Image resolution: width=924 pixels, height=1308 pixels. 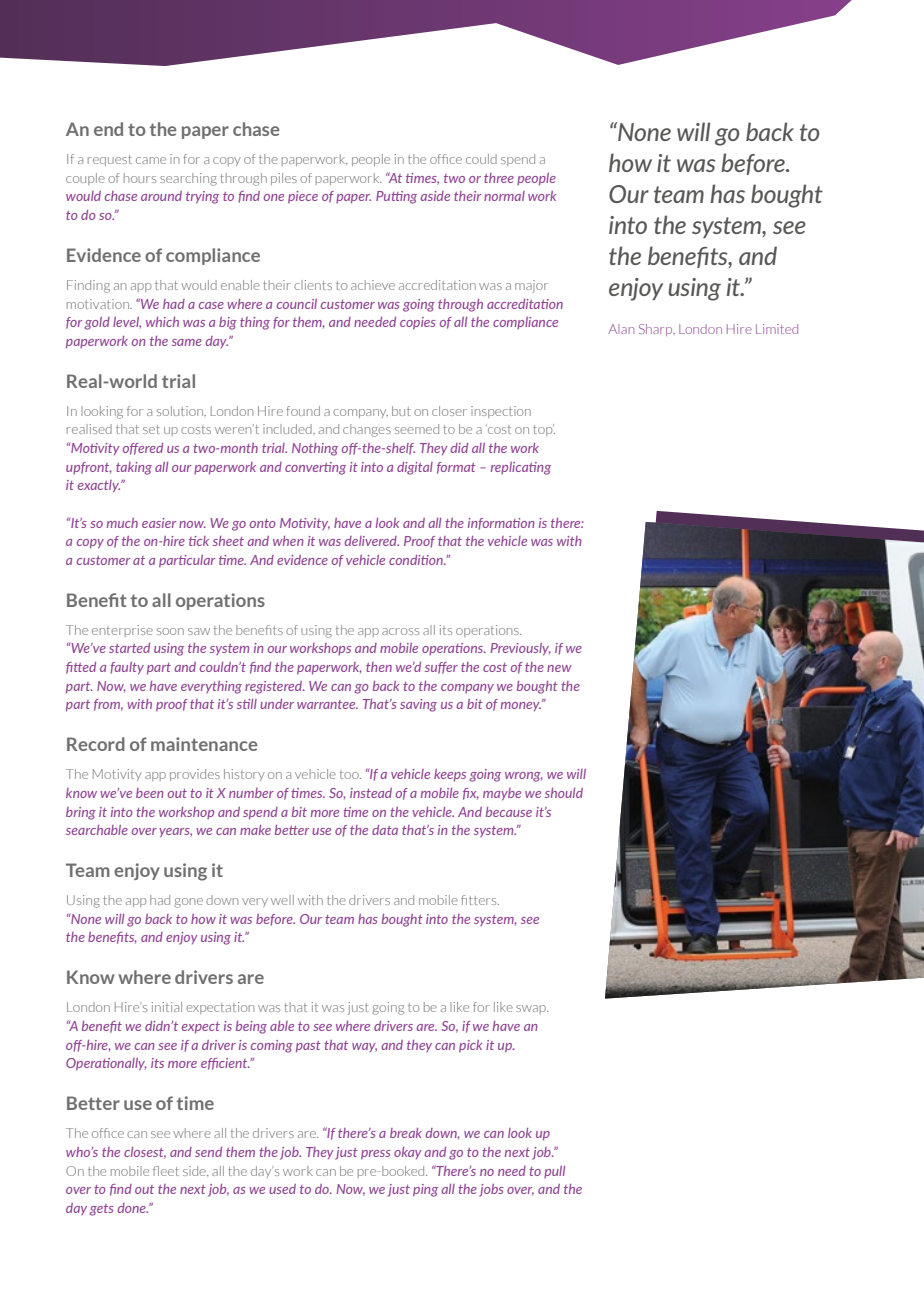 I want to click on suffer, so click(x=441, y=668).
